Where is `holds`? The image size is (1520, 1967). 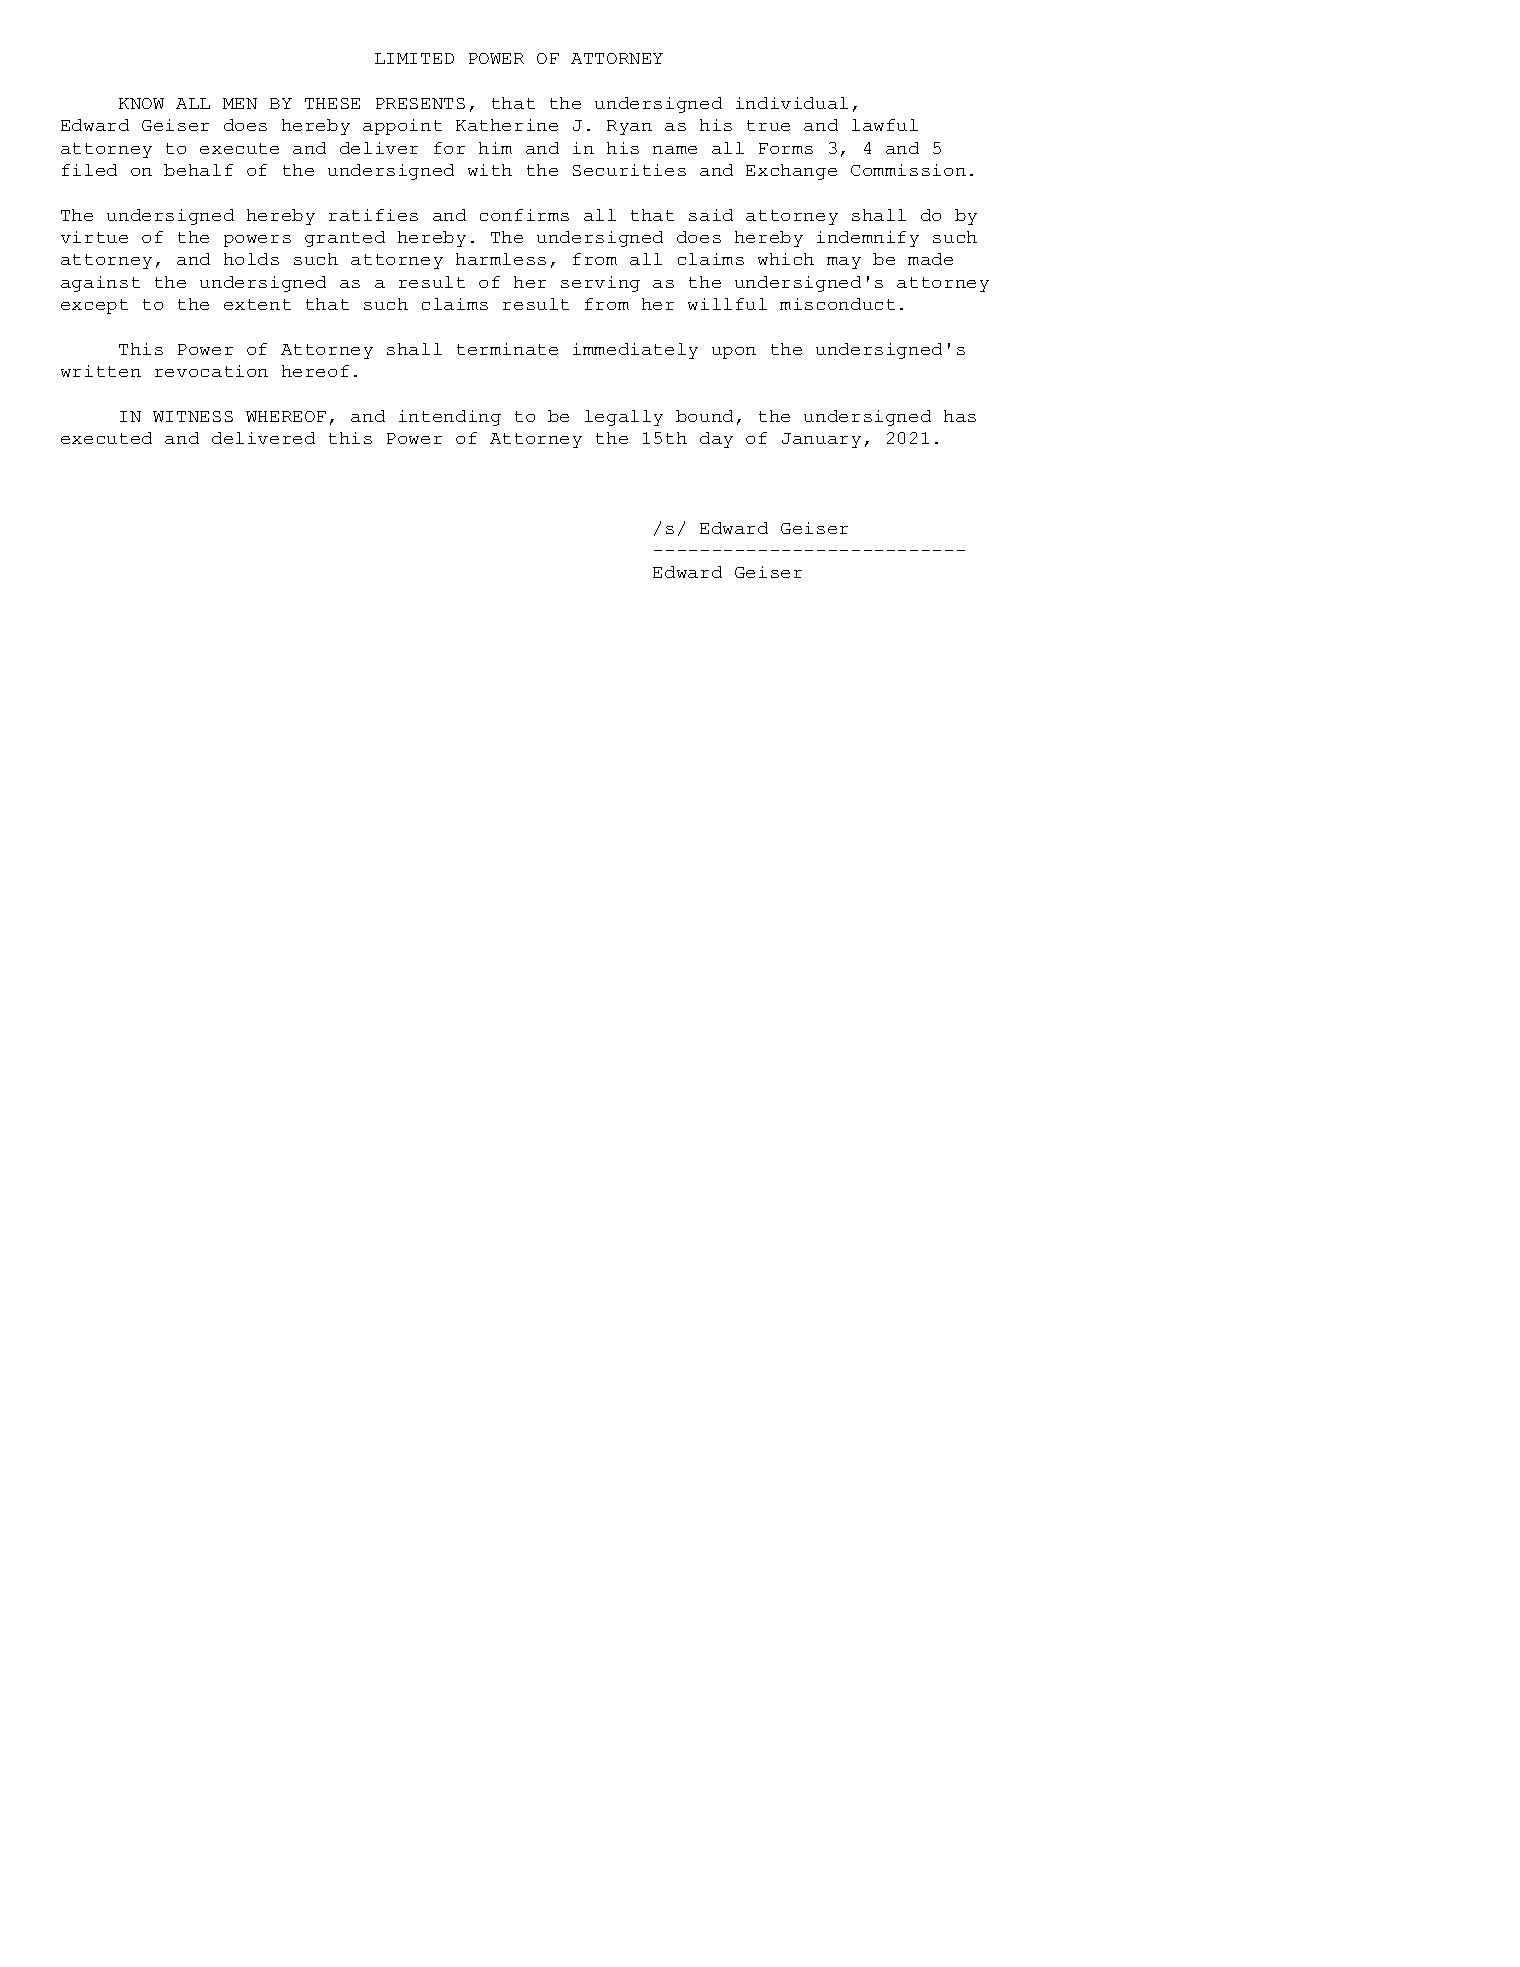
holds is located at coordinates (251, 259).
